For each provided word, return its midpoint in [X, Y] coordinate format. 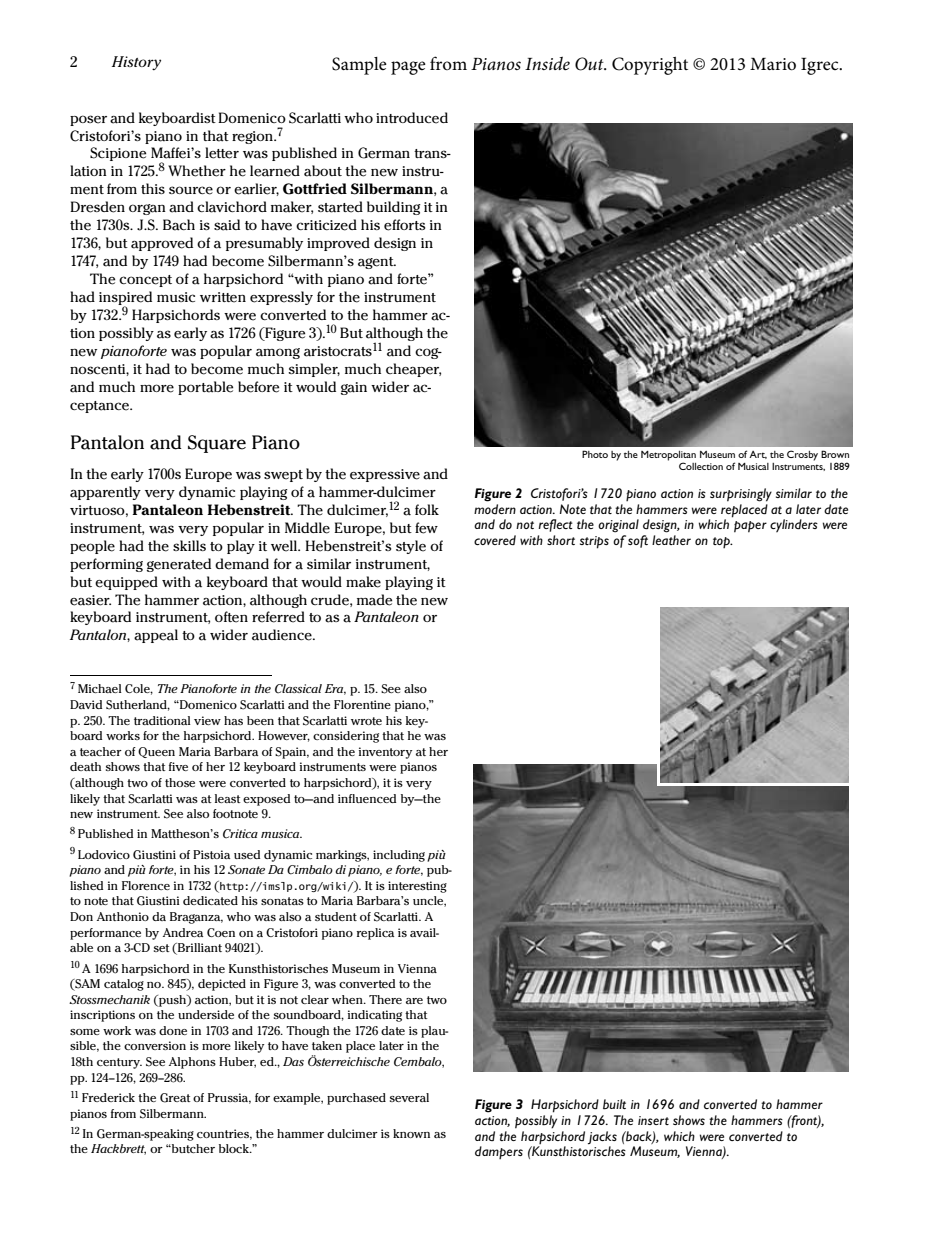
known [411, 1133]
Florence [146, 885]
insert [653, 1120]
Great [175, 1098]
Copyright [650, 66]
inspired [125, 299]
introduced [412, 118]
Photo [595, 454]
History [136, 63]
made [374, 600]
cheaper [413, 370]
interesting [417, 887]
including [399, 856]
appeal [156, 636]
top [722, 542]
